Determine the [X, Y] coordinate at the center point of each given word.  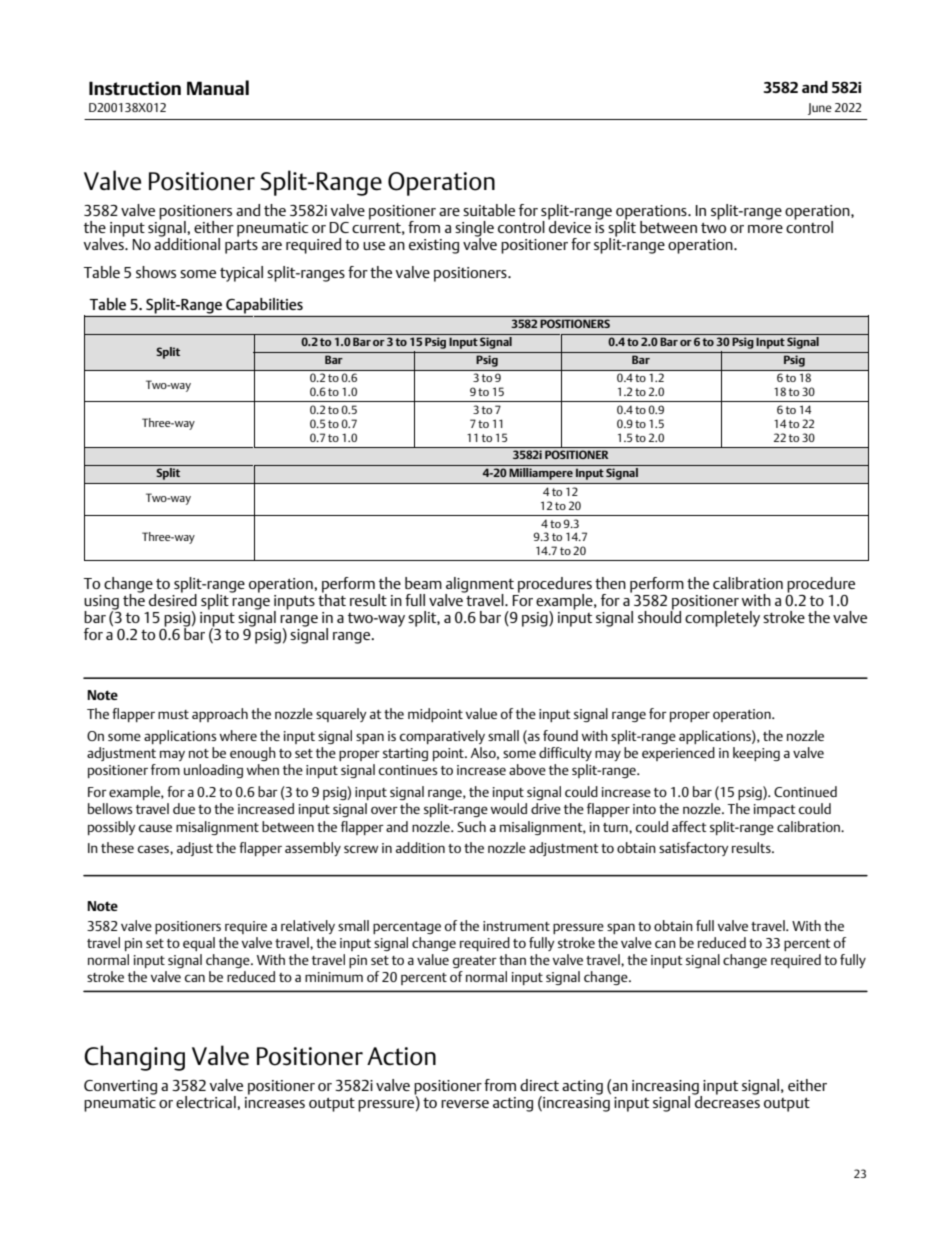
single [474, 230]
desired [173, 599]
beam [423, 583]
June [820, 109]
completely [722, 619]
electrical [207, 1102]
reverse [465, 1104]
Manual [218, 87]
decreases [726, 1100]
